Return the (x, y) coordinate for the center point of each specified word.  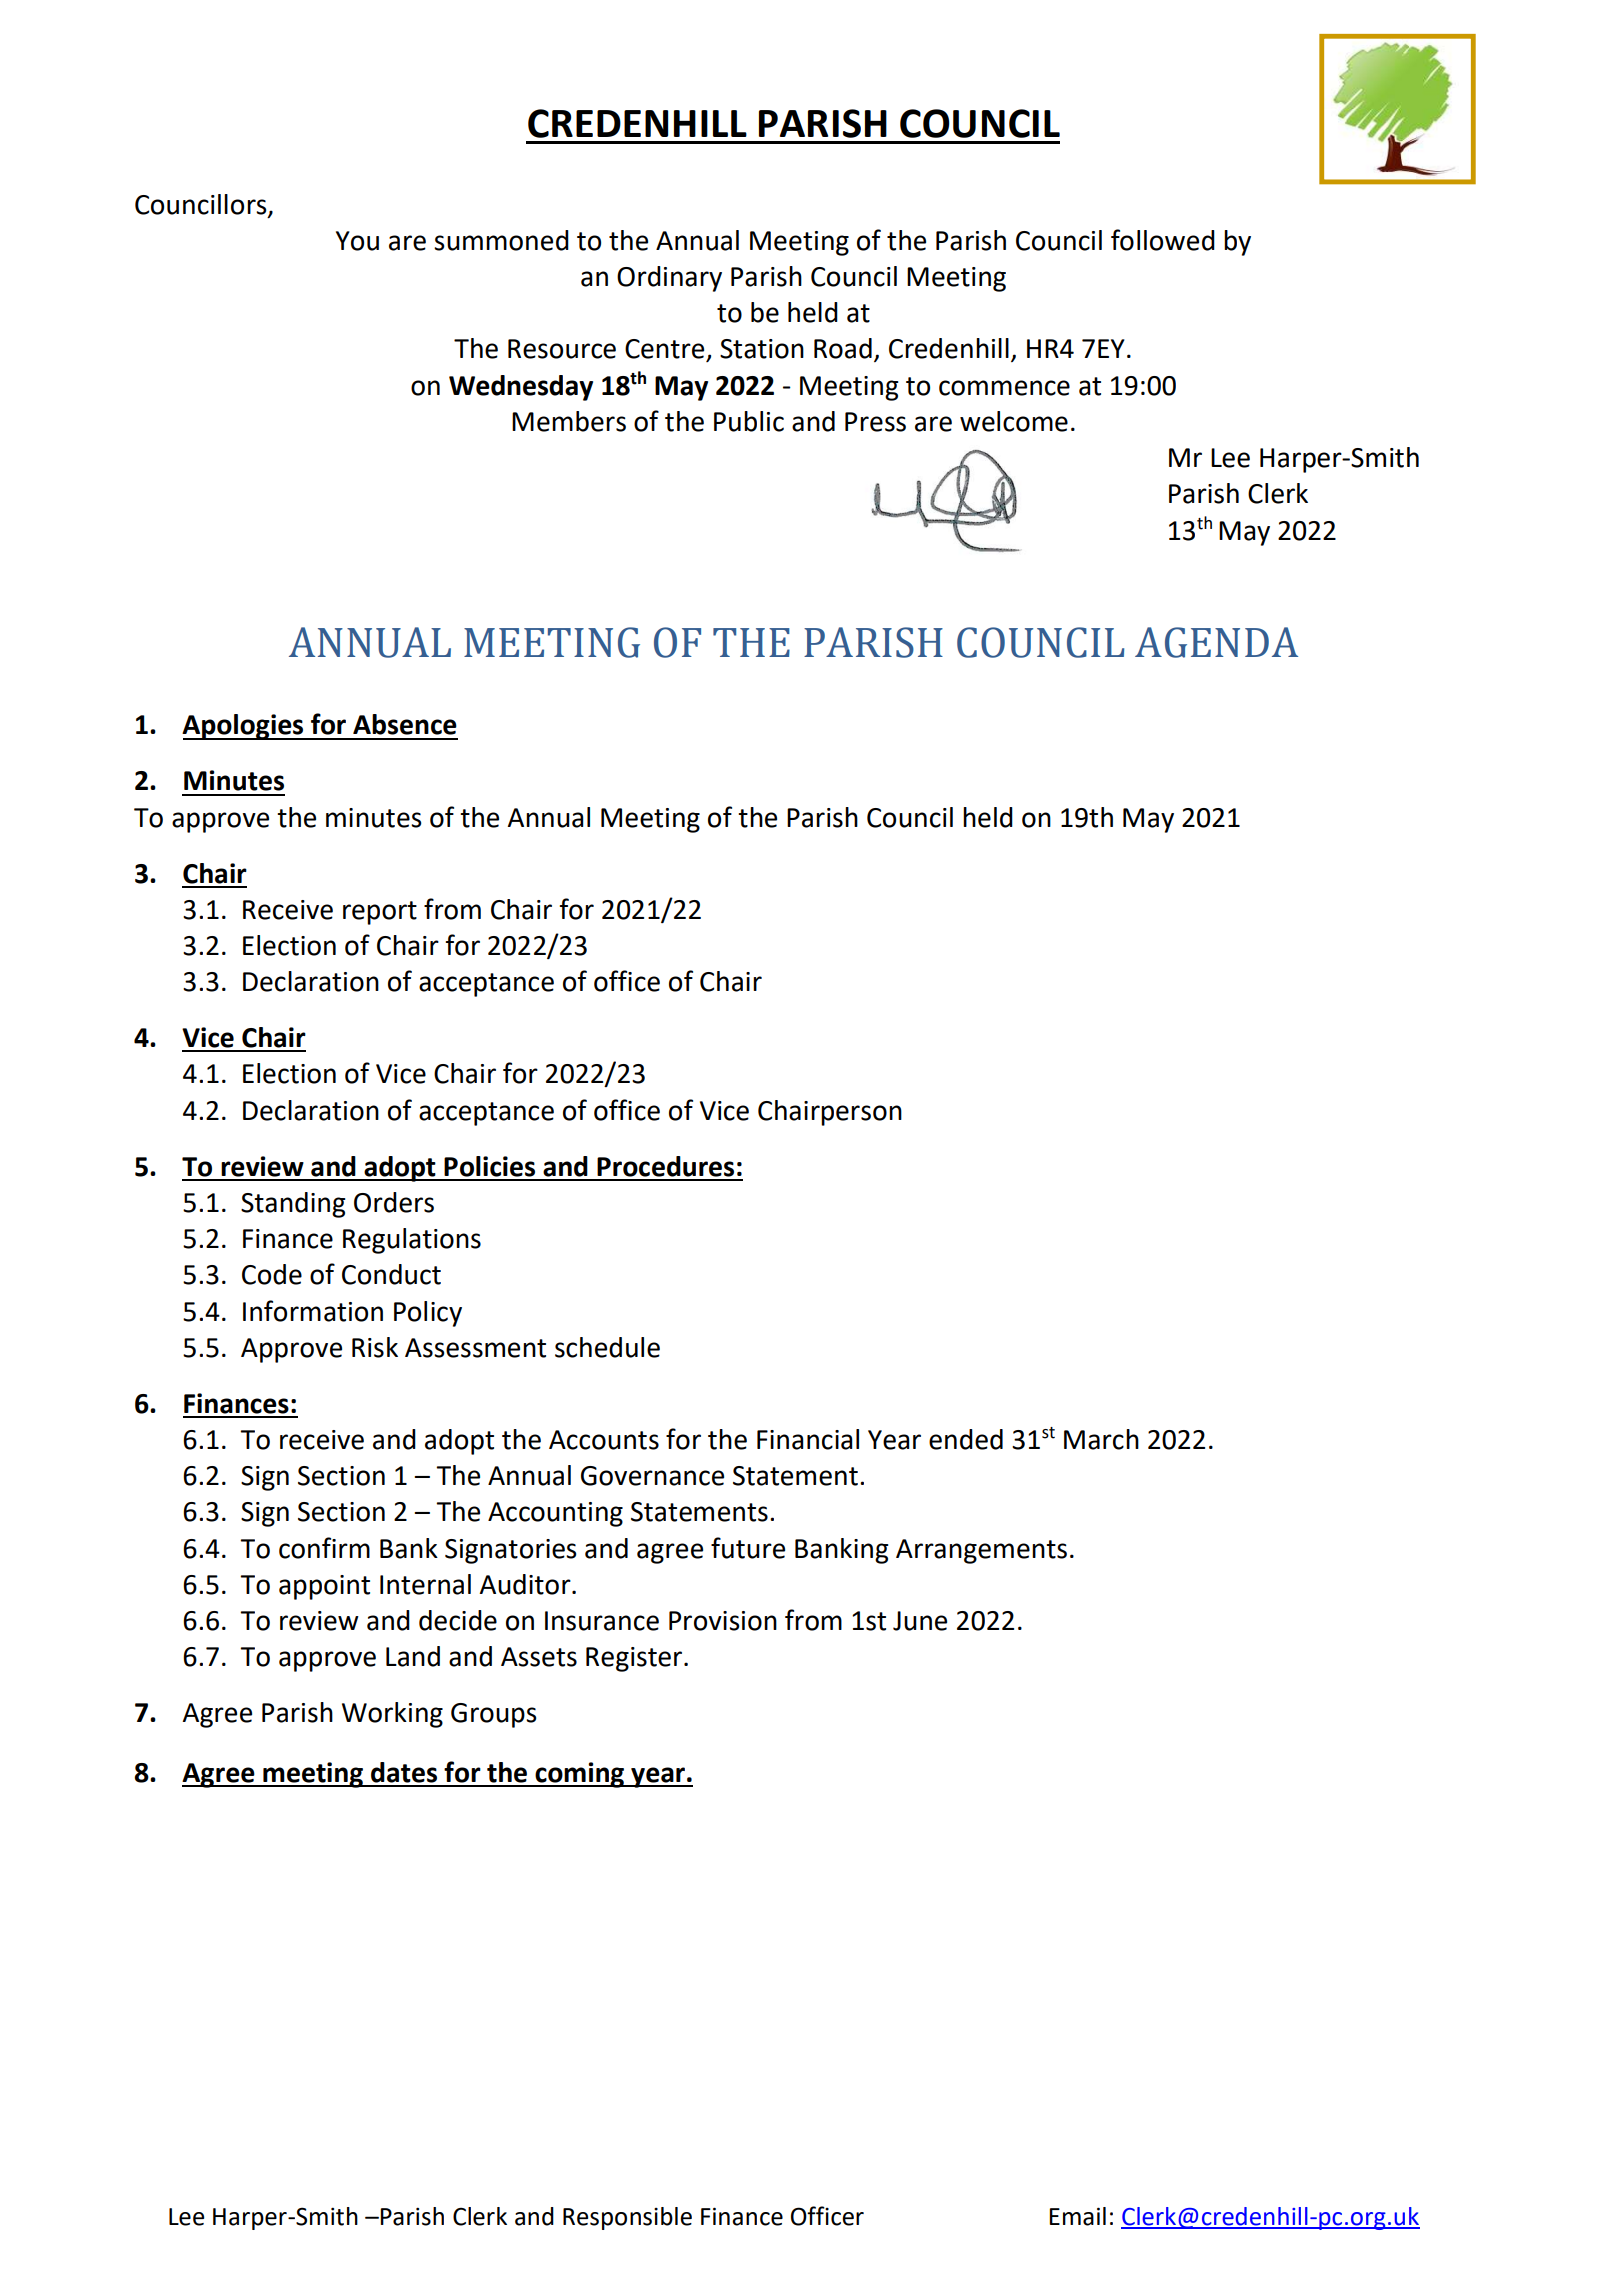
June (920, 1621)
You (357, 241)
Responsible (627, 2218)
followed (1163, 240)
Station (762, 349)
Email (1077, 2216)
